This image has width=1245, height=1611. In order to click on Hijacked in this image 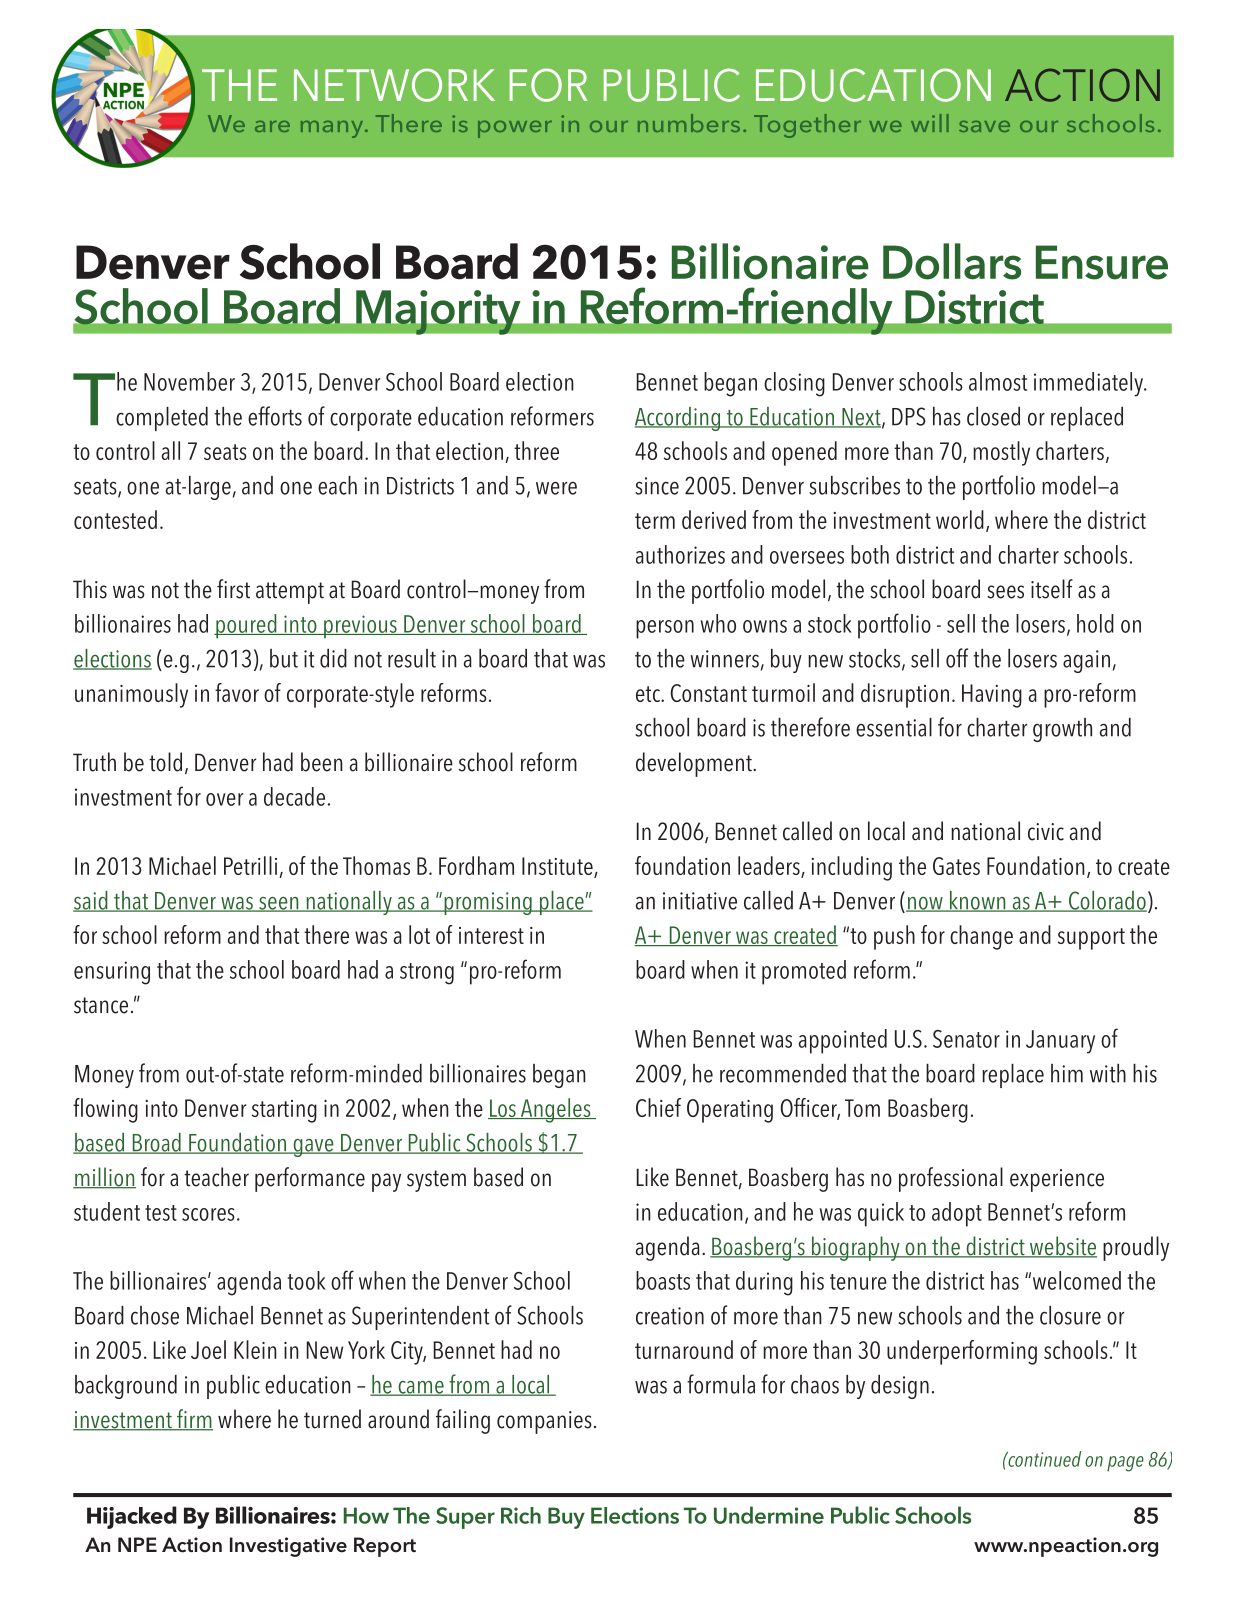, I will do `click(132, 1517)`.
